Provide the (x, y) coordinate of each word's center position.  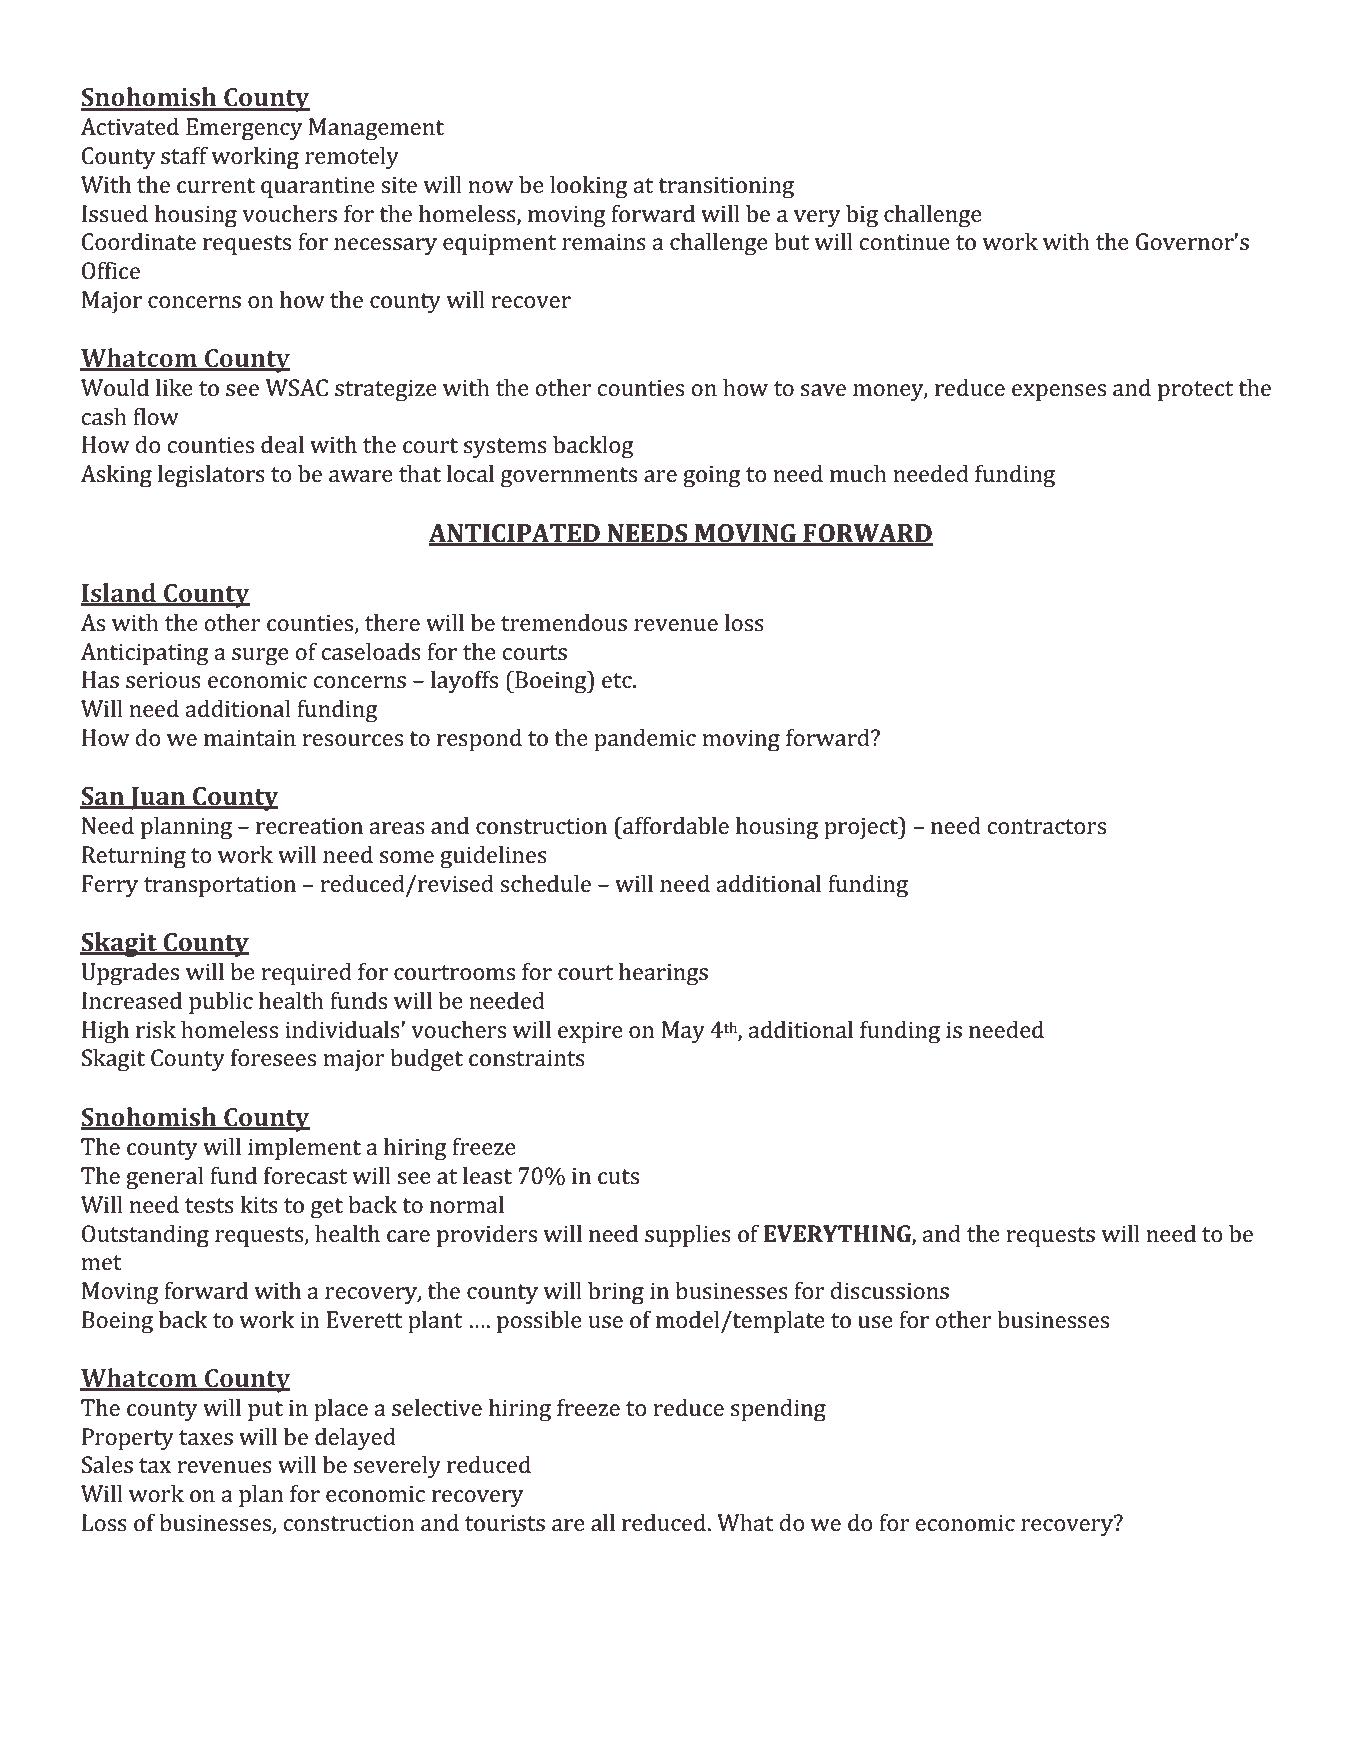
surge (260, 657)
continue (905, 241)
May (683, 1032)
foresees (273, 1057)
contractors (1047, 827)
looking (589, 187)
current (216, 185)
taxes (206, 1438)
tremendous (564, 623)
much (858, 473)
